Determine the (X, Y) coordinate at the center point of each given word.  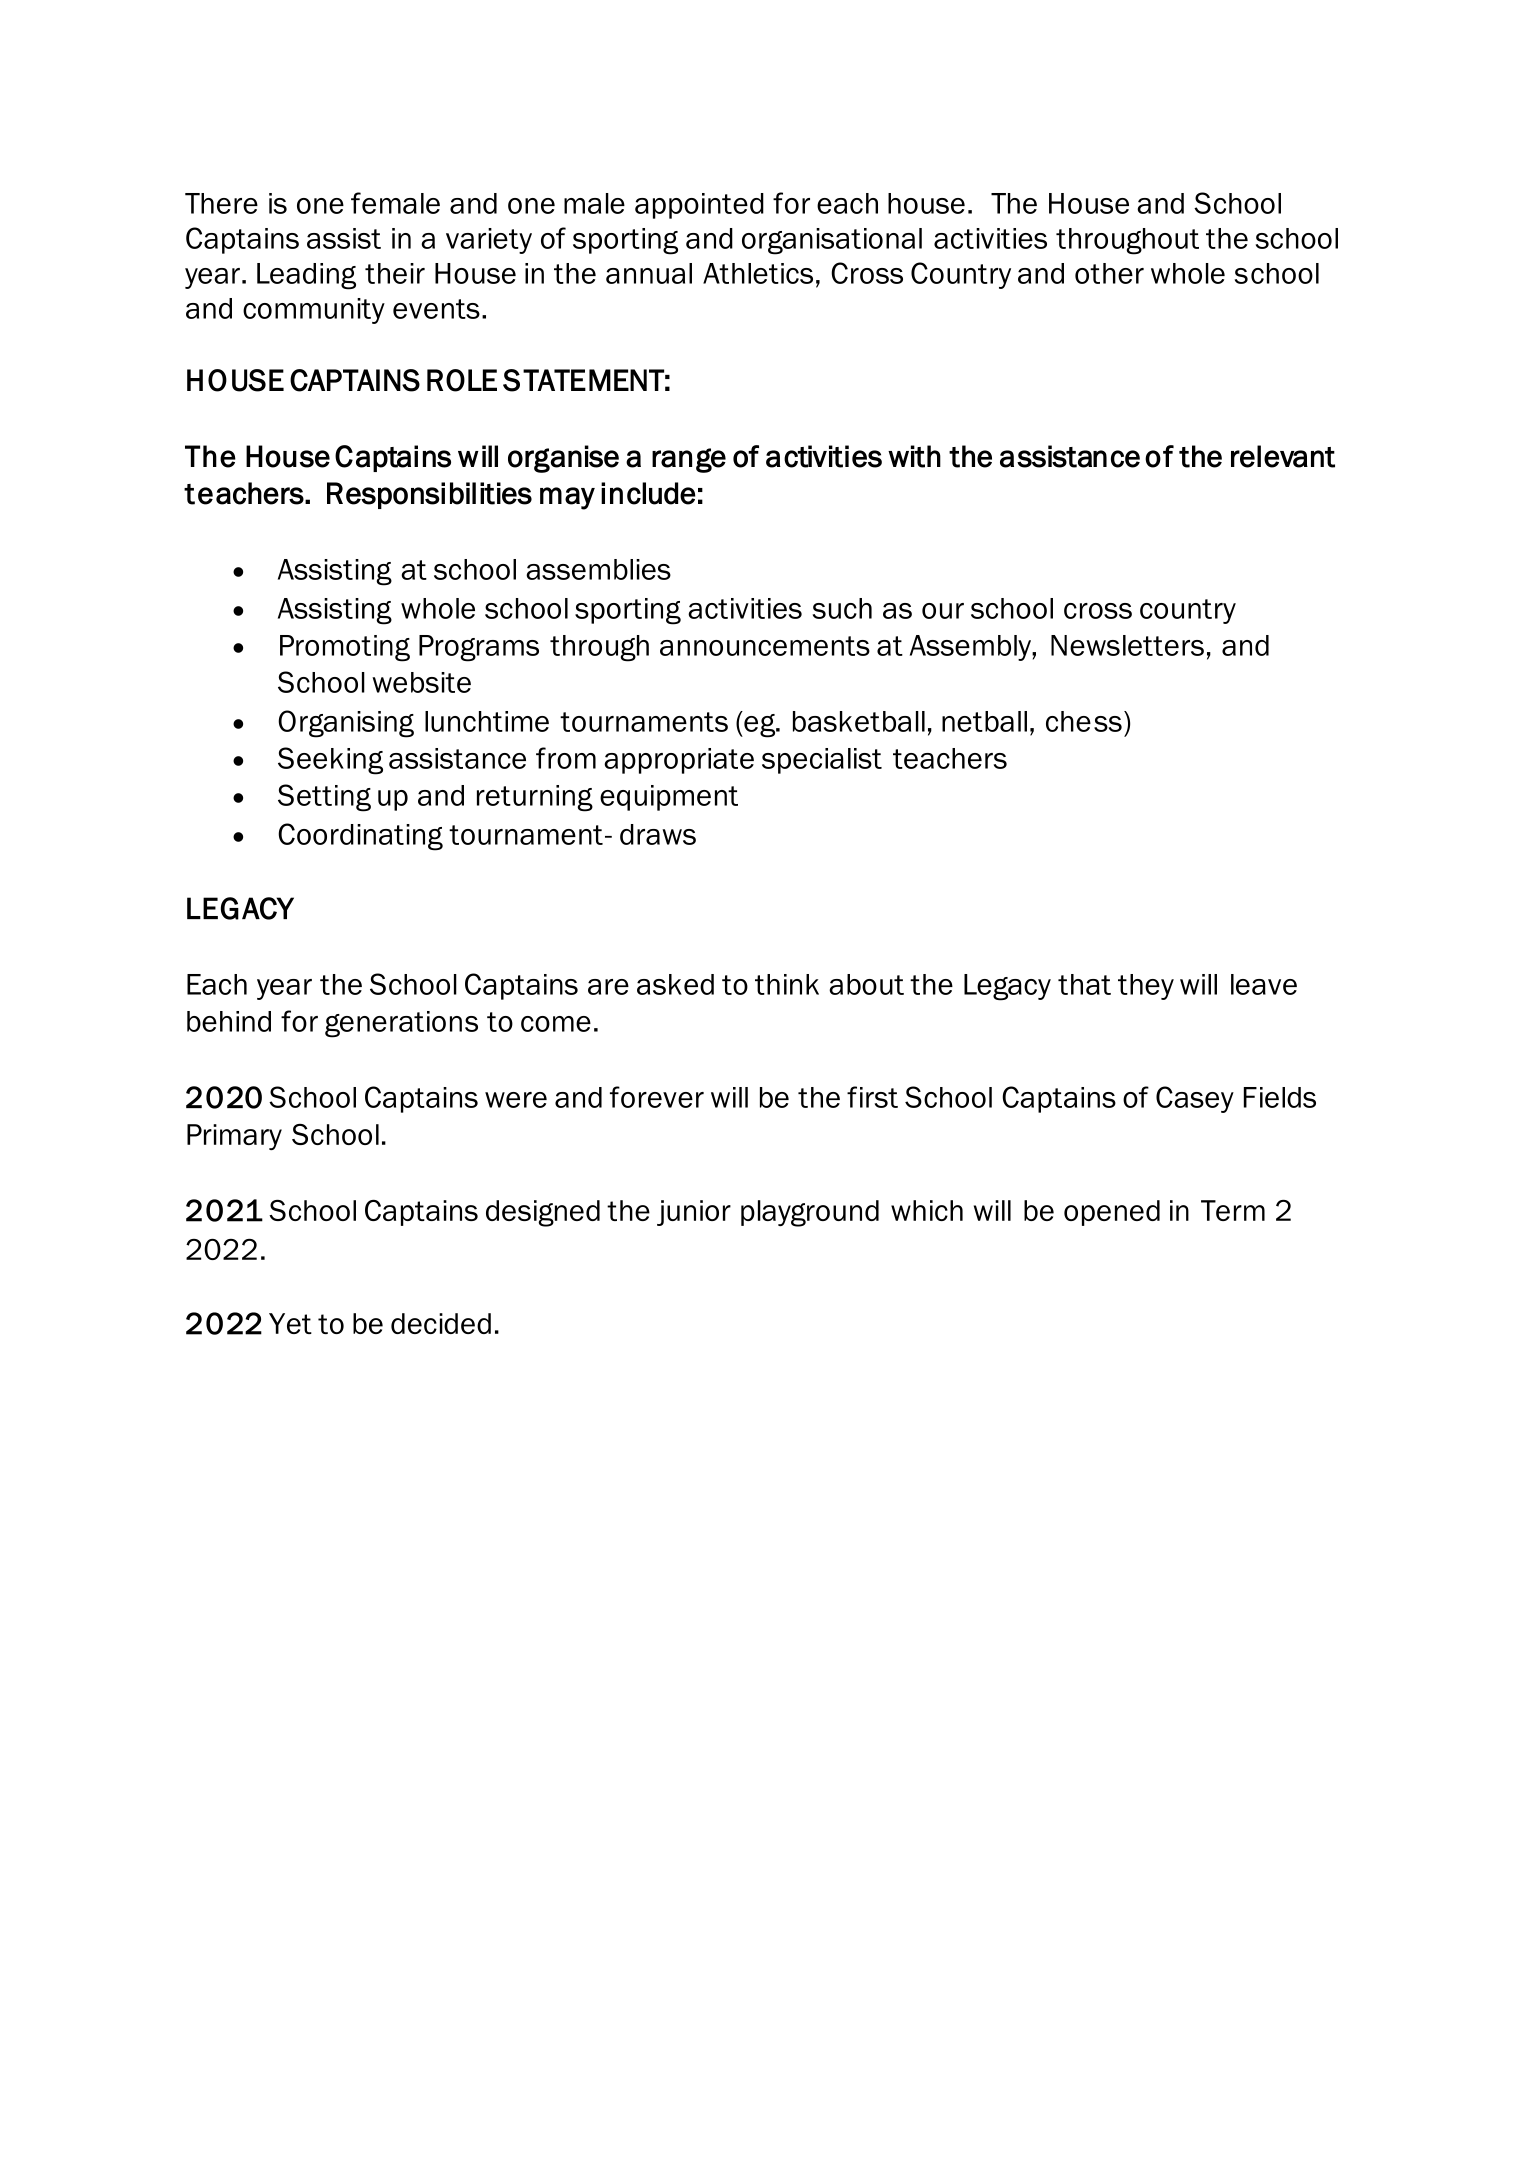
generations (401, 1024)
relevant (1283, 456)
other (1109, 273)
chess (1084, 721)
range (689, 460)
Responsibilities (429, 495)
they (1146, 987)
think (787, 984)
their (395, 273)
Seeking (330, 761)
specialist (822, 761)
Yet (290, 1323)
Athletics (758, 273)
